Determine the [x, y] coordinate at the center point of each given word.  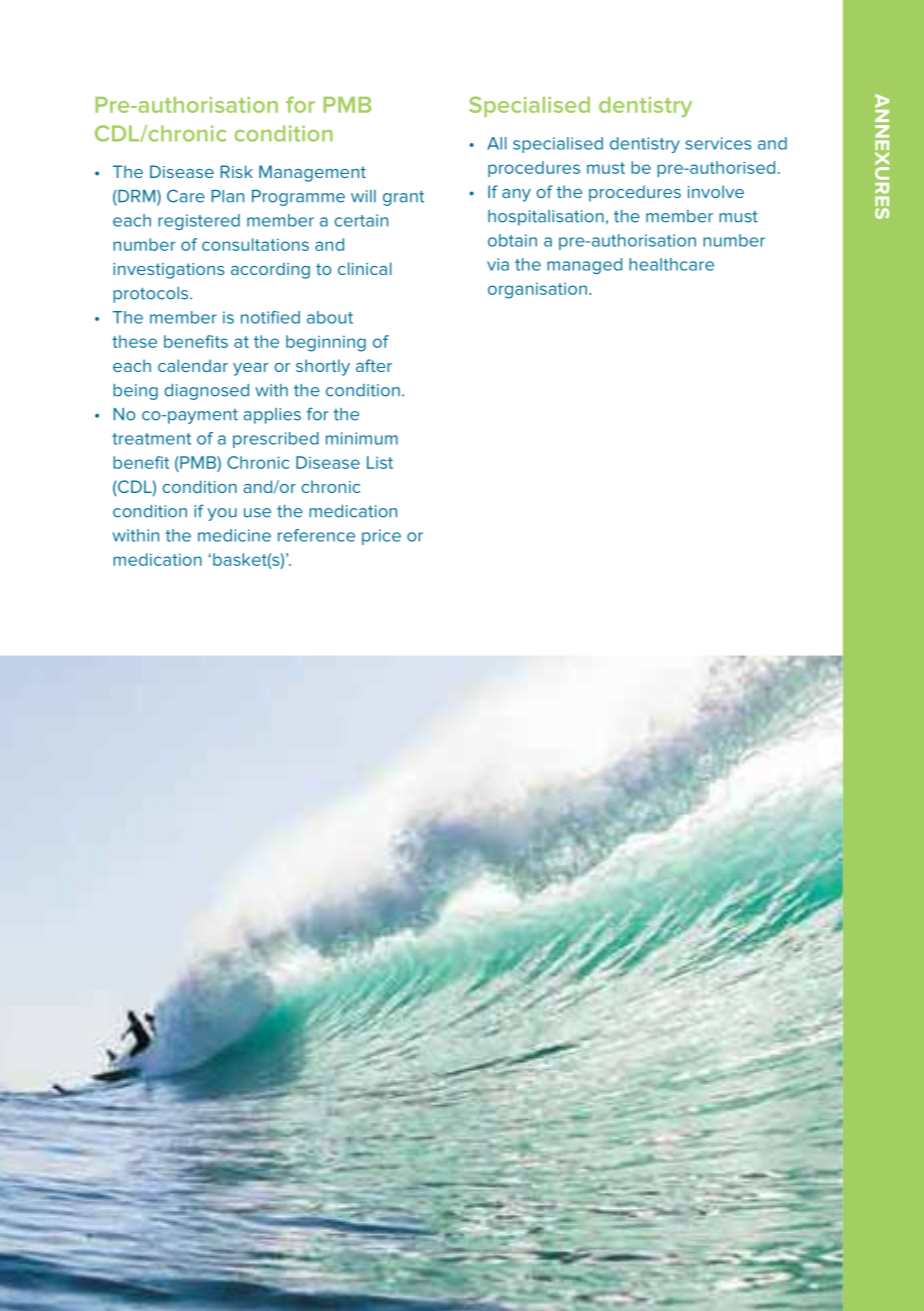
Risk [236, 171]
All [497, 143]
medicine [234, 535]
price [381, 537]
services [718, 143]
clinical [365, 268]
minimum [362, 438]
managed [584, 266]
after [374, 365]
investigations [168, 271]
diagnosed [206, 392]
